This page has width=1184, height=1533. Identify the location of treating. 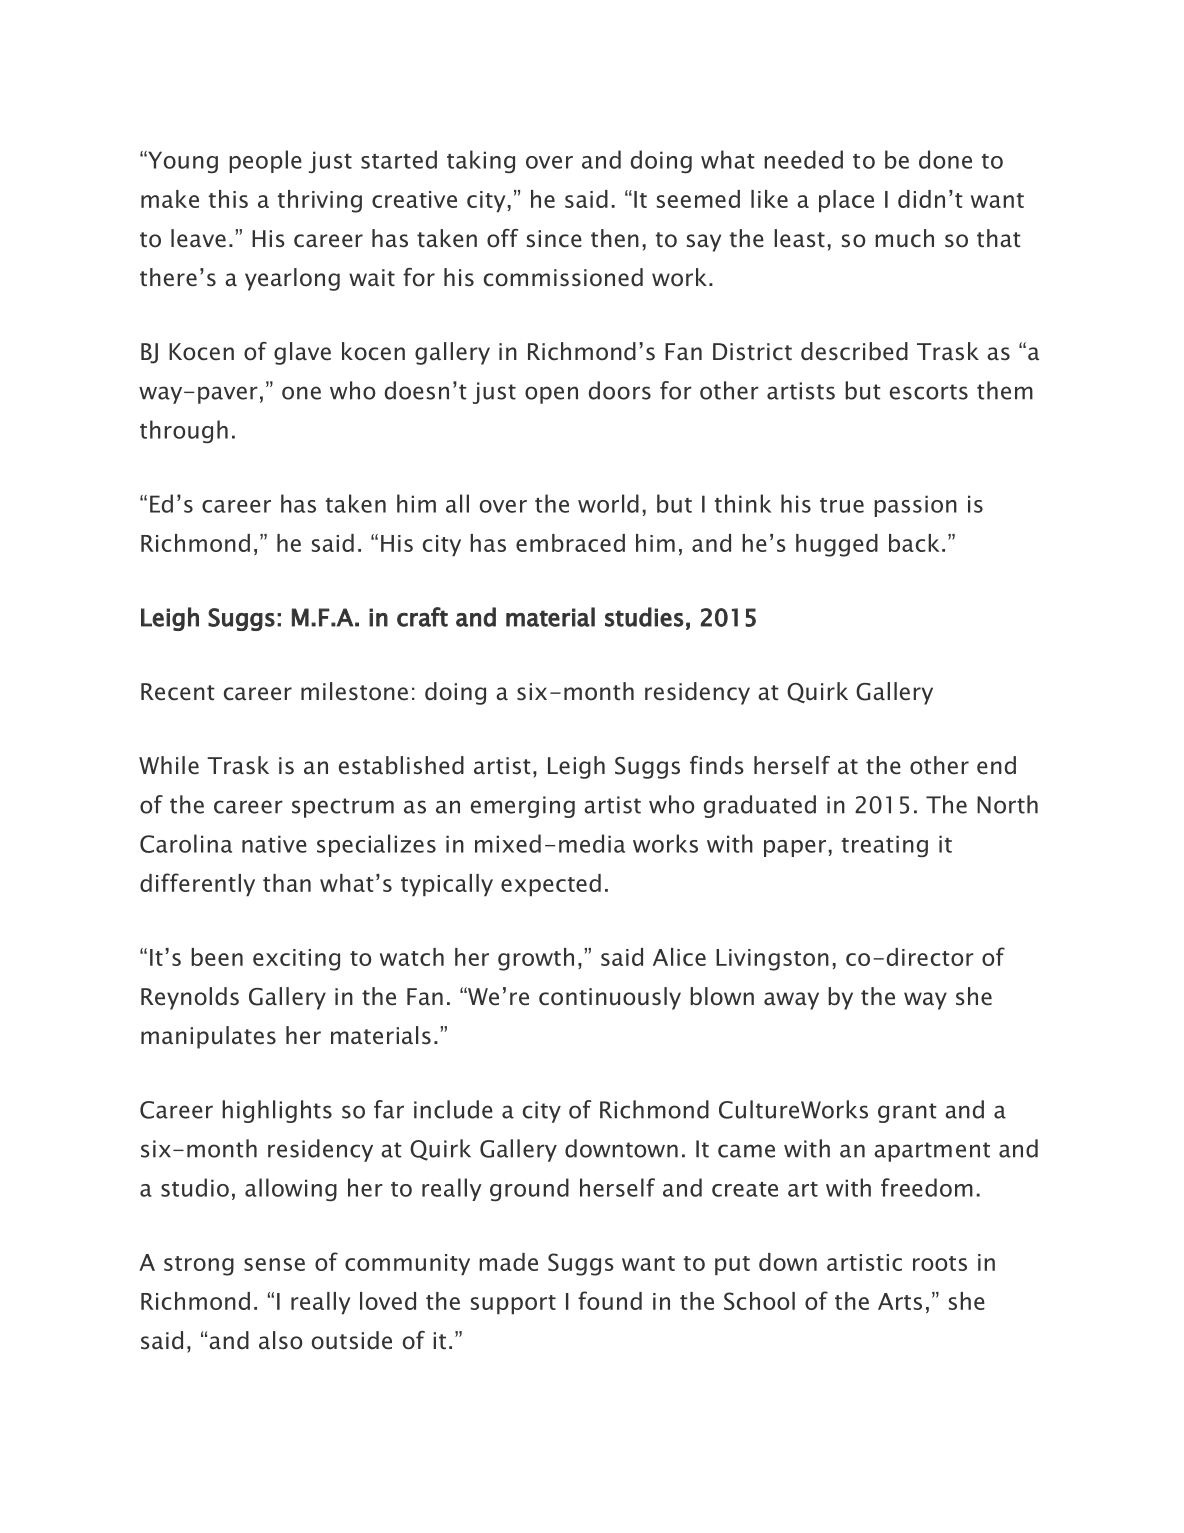
(885, 846).
